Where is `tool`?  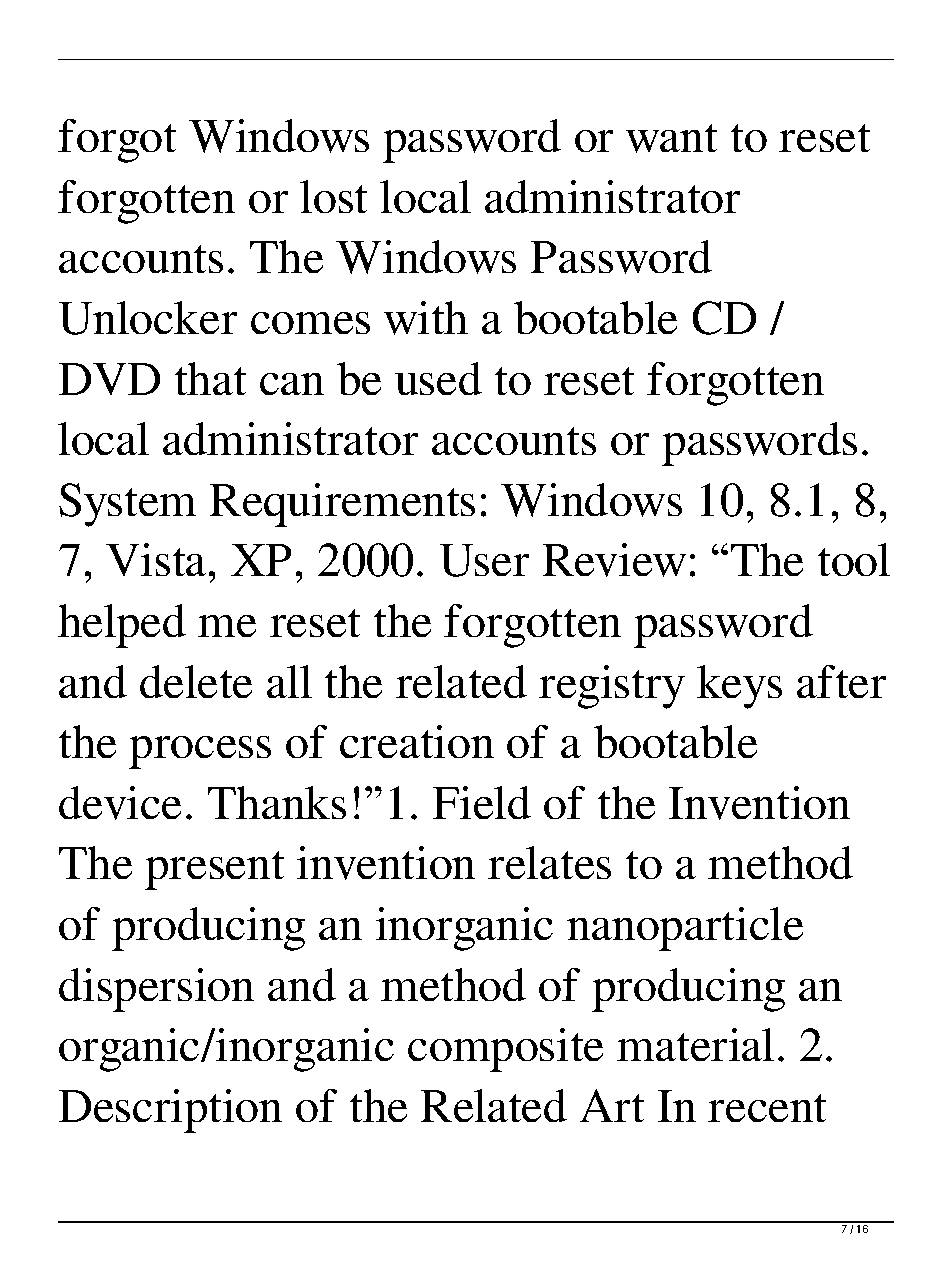
tool is located at coordinates (854, 559).
